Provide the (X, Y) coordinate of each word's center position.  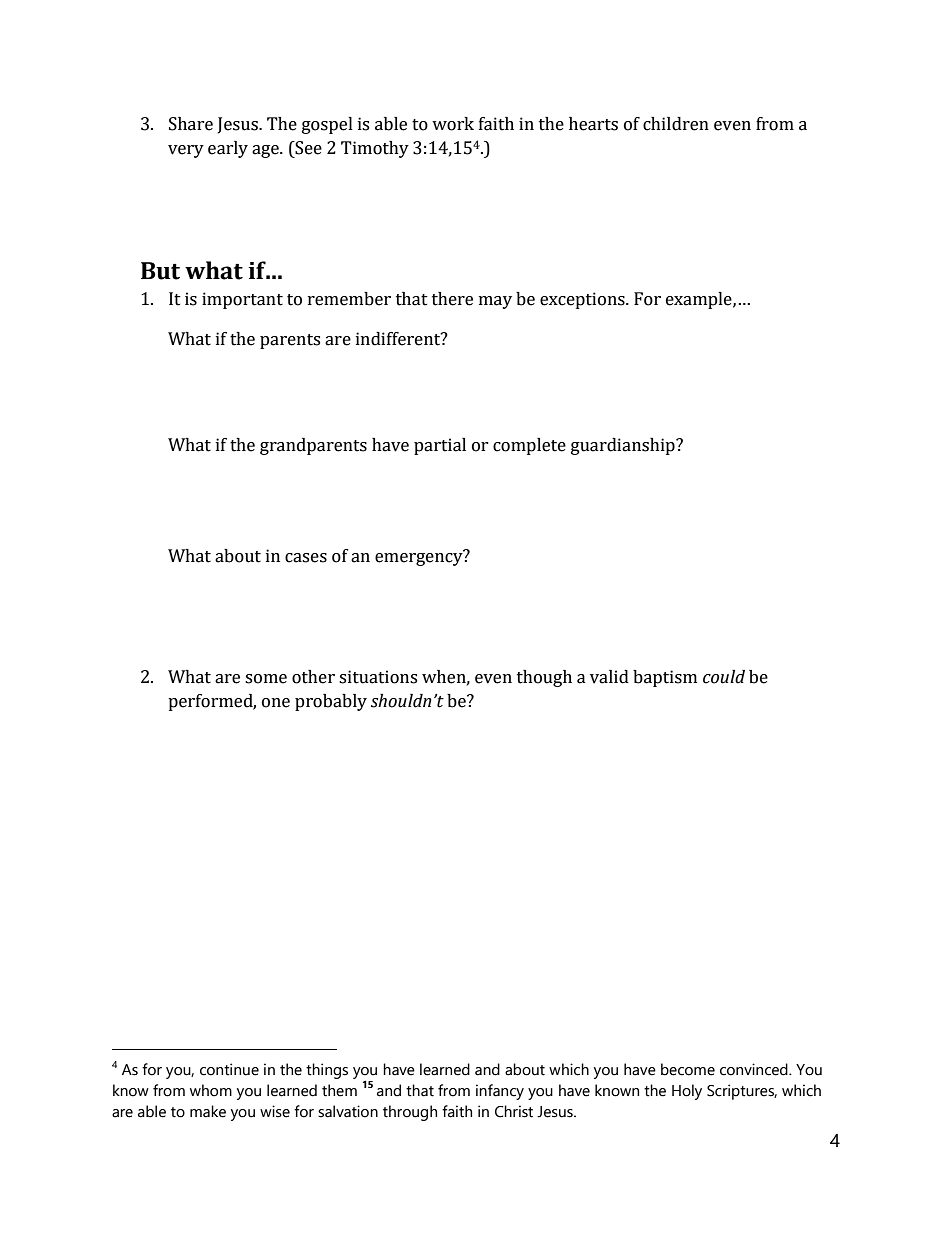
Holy (687, 1092)
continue (229, 1069)
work (453, 124)
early (228, 149)
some (266, 679)
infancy (500, 1092)
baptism (665, 678)
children (676, 124)
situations (378, 677)
